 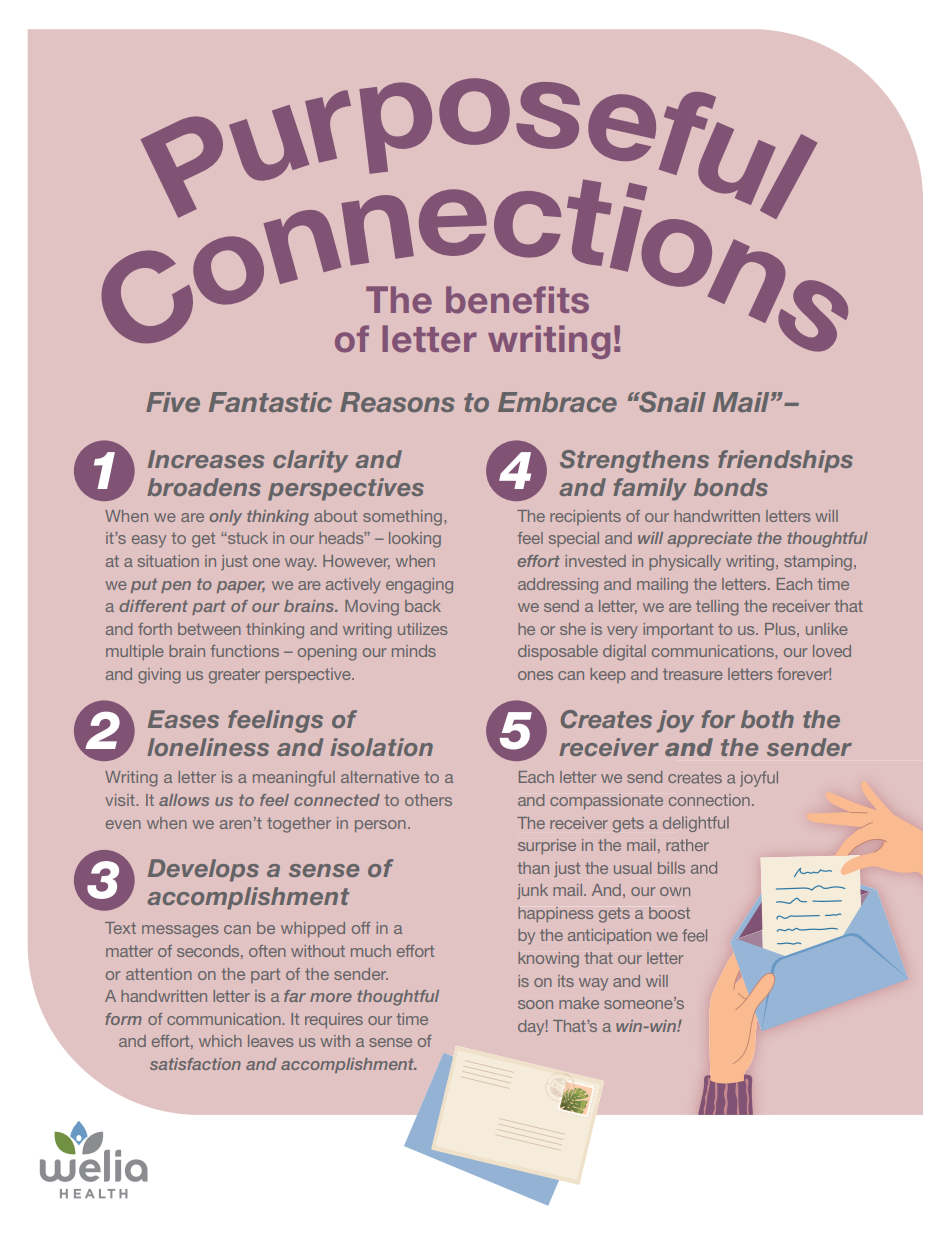 I want to click on both, so click(x=767, y=719).
